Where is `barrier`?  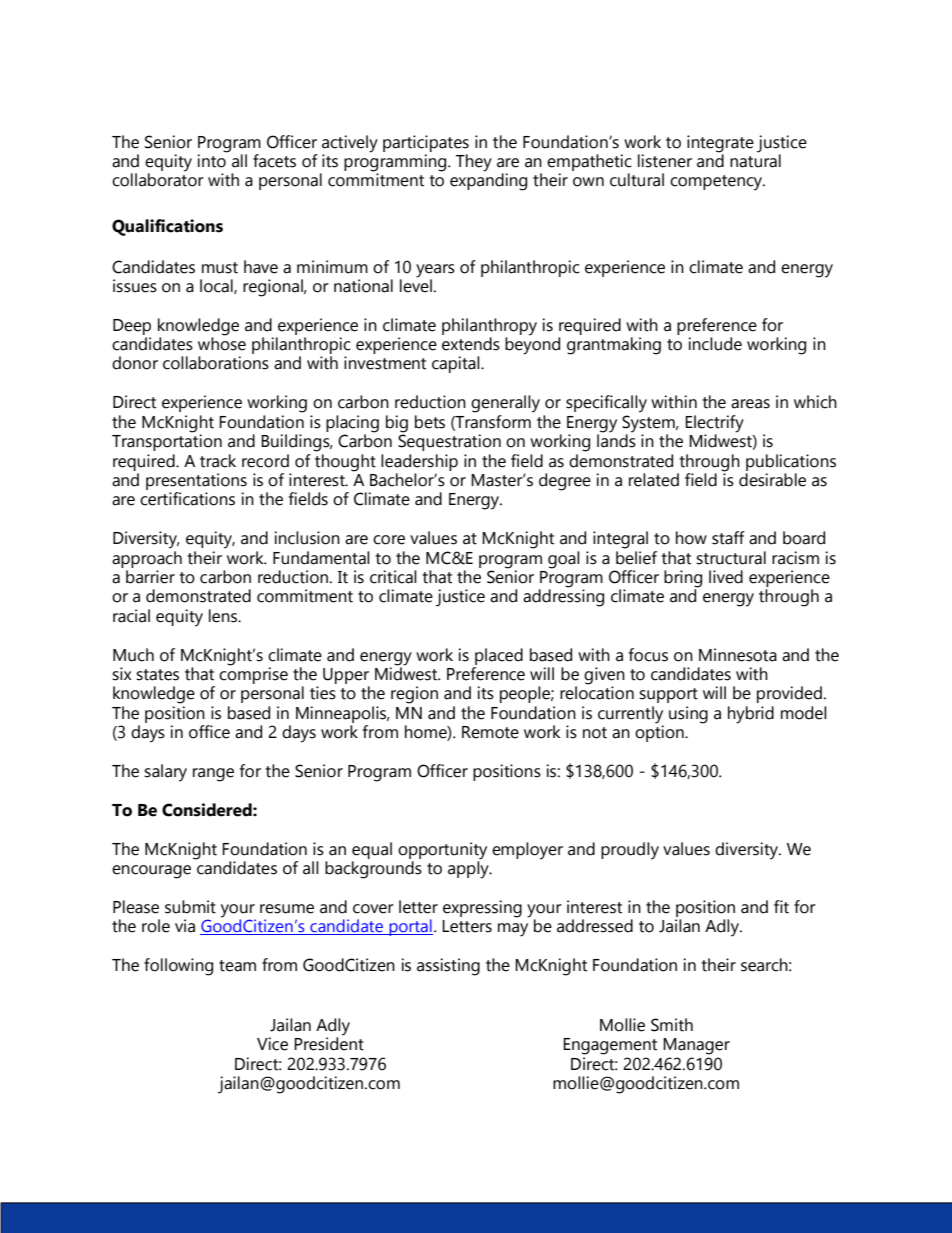
barrier is located at coordinates (150, 577).
